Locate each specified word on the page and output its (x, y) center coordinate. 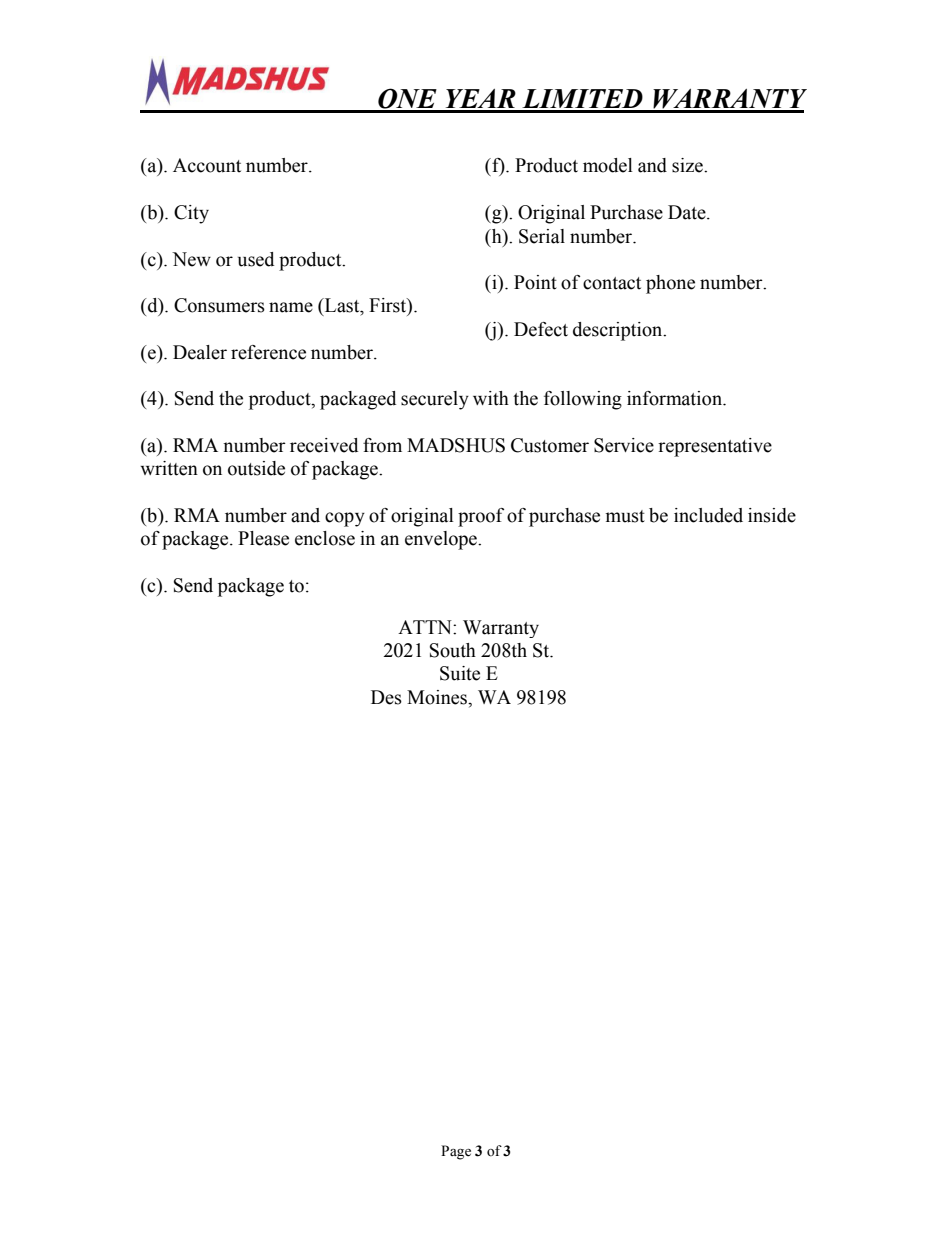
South (453, 650)
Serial (542, 236)
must (625, 516)
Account (207, 165)
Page (456, 1152)
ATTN (426, 627)
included (708, 515)
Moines (438, 697)
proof (481, 517)
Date (688, 212)
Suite (460, 673)
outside (256, 468)
